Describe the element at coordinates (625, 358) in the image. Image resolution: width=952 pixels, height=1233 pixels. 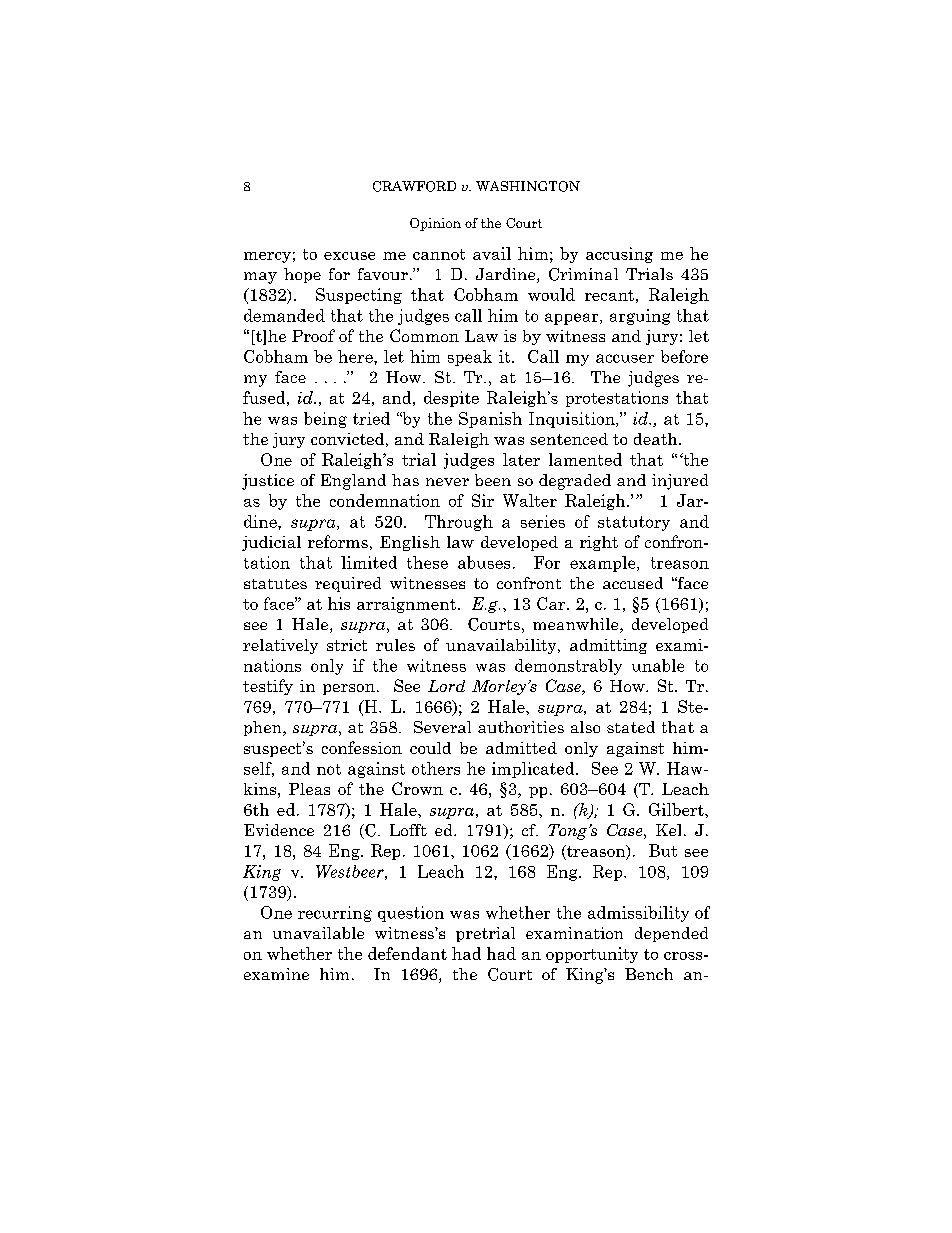
I see `accuser` at that location.
